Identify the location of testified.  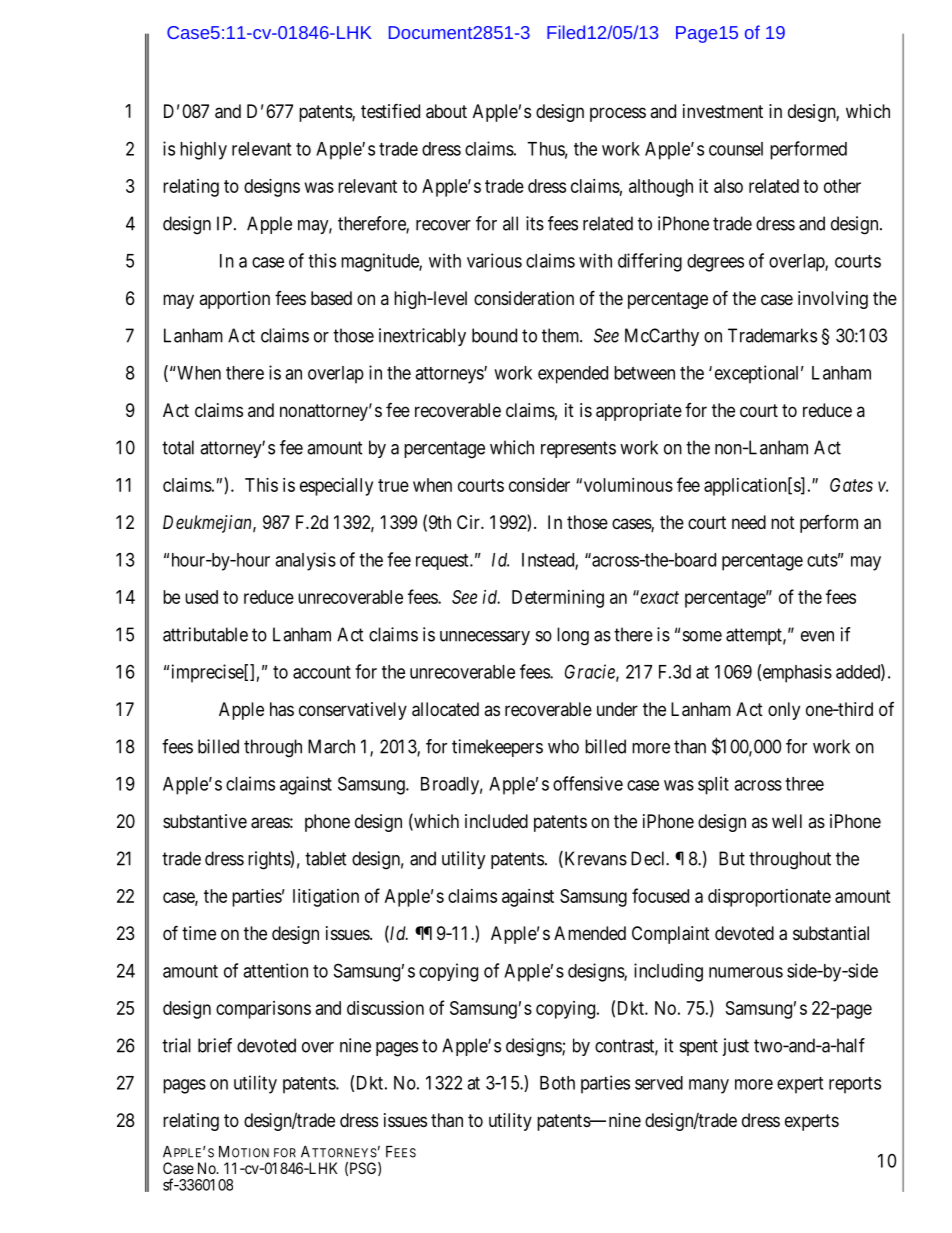
(390, 110).
